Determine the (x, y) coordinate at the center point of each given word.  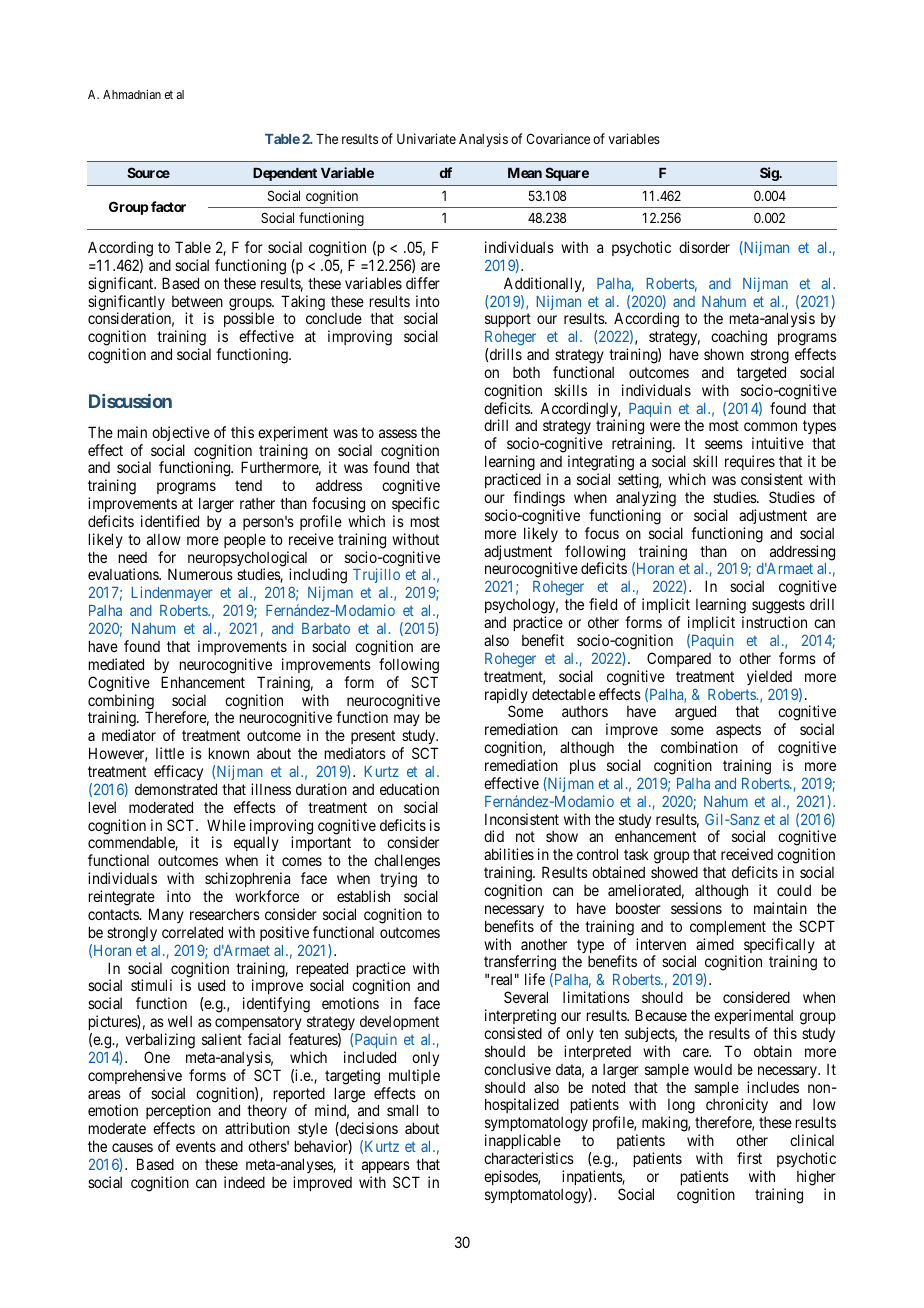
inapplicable (523, 1141)
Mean (525, 173)
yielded (769, 677)
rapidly (506, 697)
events (196, 1146)
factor (168, 206)
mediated (116, 664)
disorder (704, 247)
